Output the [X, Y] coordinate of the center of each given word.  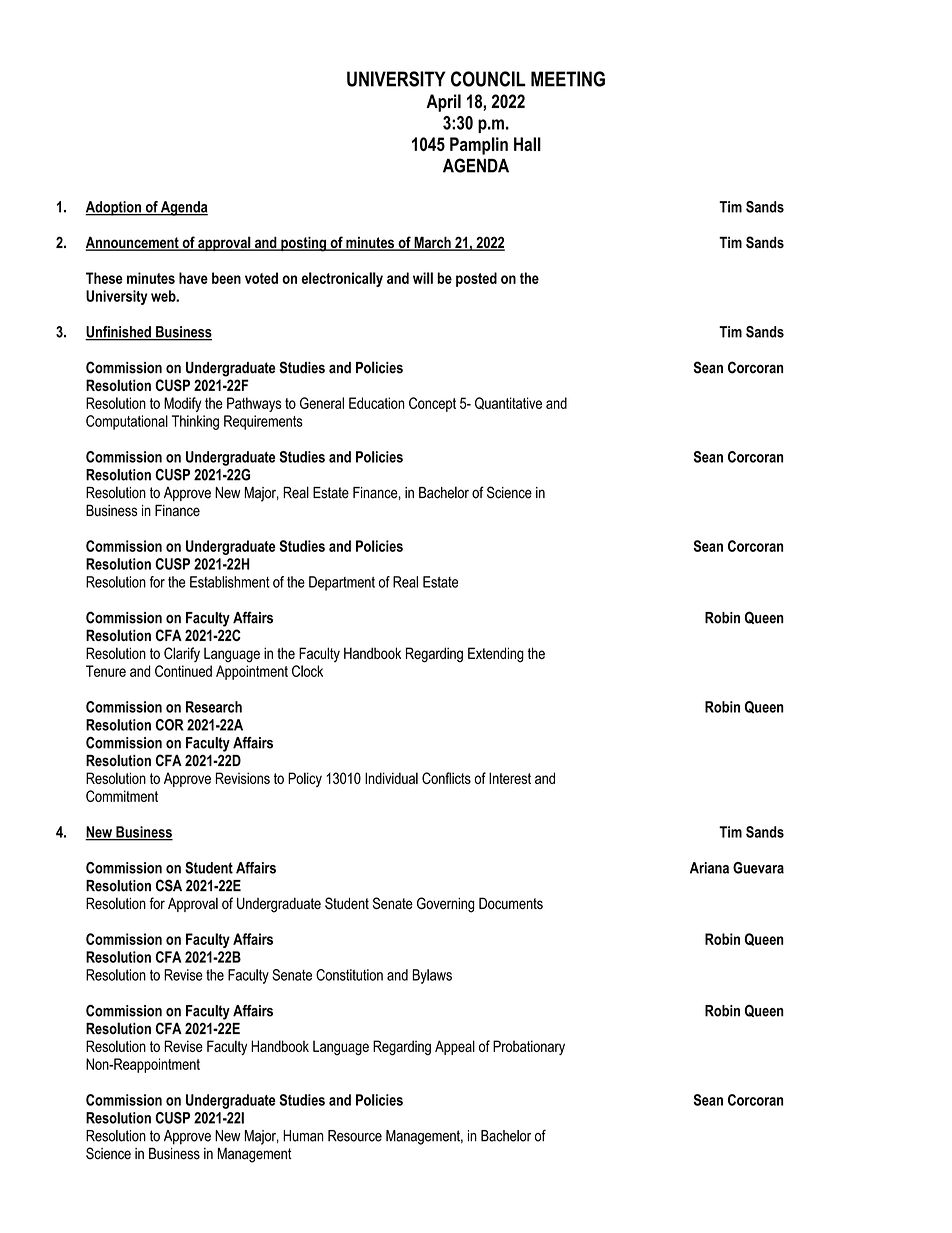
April [443, 103]
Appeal [455, 1047]
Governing [445, 905]
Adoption [114, 208]
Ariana [709, 868]
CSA [169, 885]
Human [303, 1136]
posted [476, 279]
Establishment [230, 582]
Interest [510, 778]
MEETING [568, 79]
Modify [182, 404]
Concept [432, 404]
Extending [496, 655]
